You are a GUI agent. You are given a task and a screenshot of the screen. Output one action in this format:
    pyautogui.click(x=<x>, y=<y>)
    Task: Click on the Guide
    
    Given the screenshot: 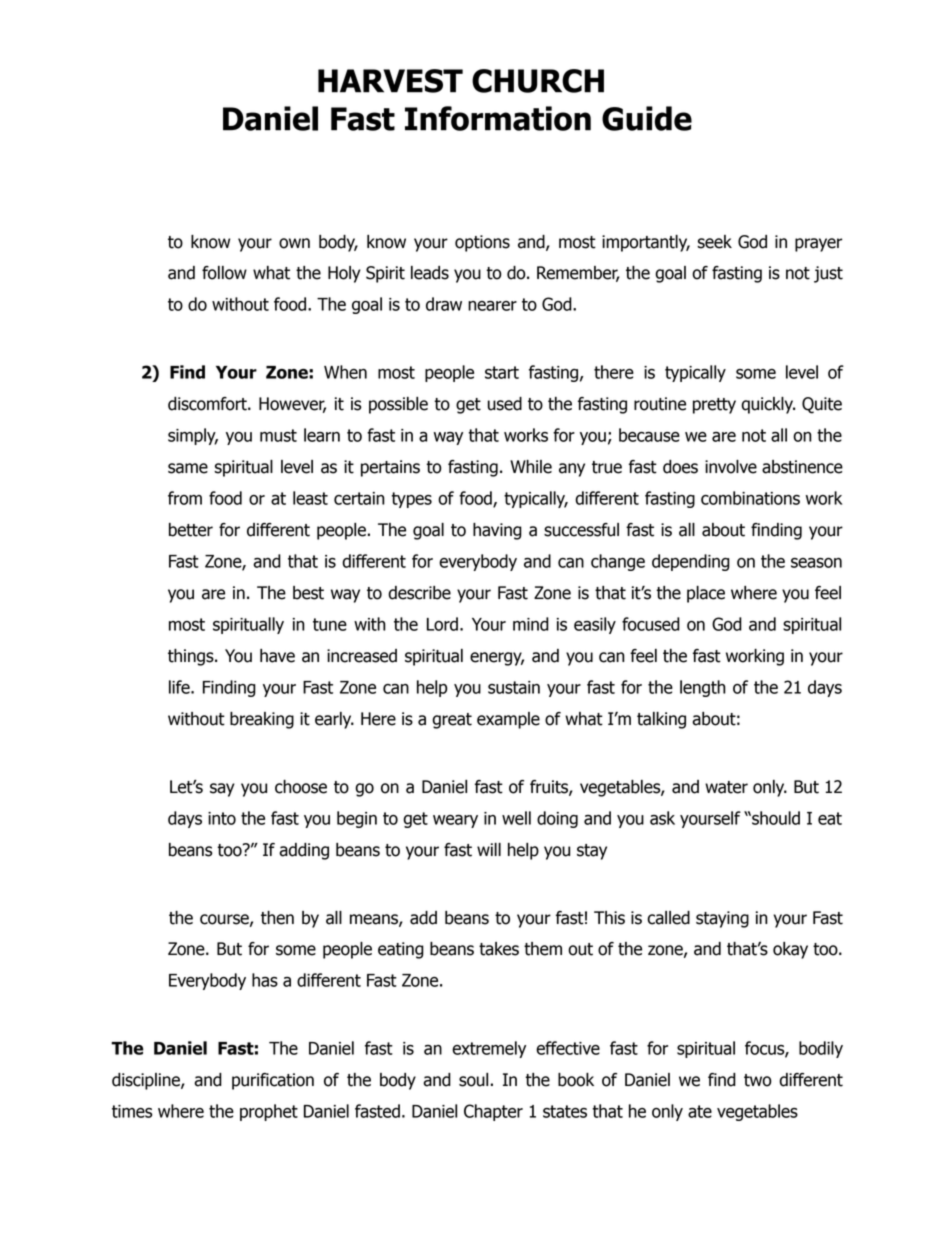 What is the action you would take?
    pyautogui.click(x=647, y=118)
